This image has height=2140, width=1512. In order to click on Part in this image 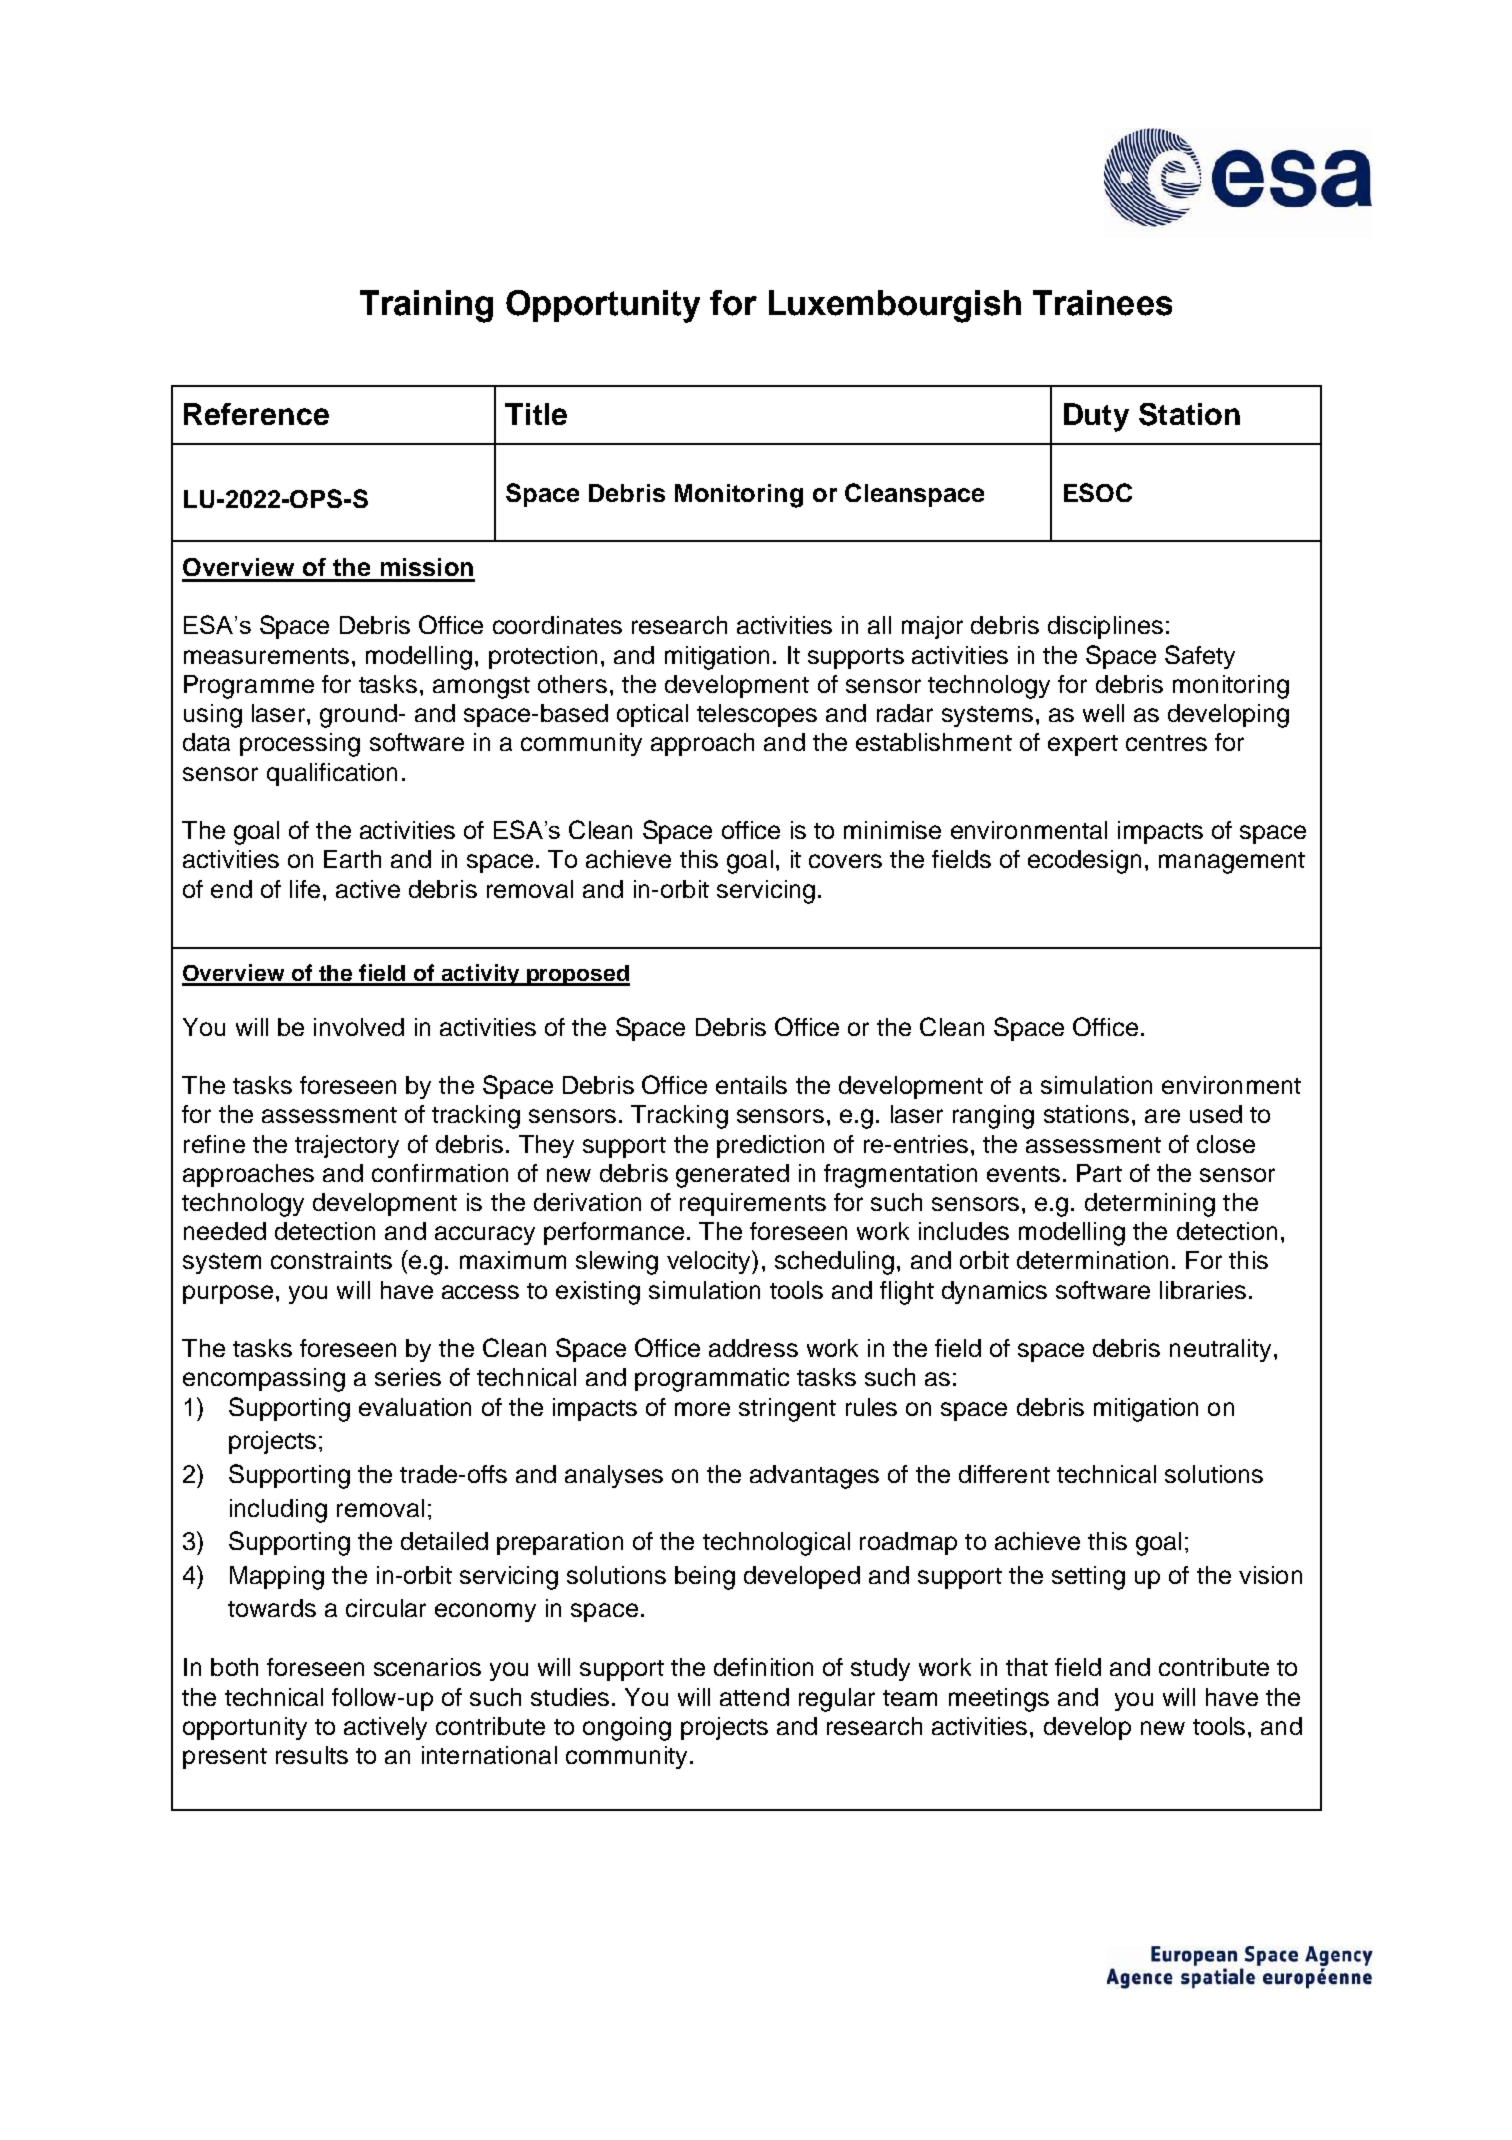, I will do `click(1099, 1173)`.
